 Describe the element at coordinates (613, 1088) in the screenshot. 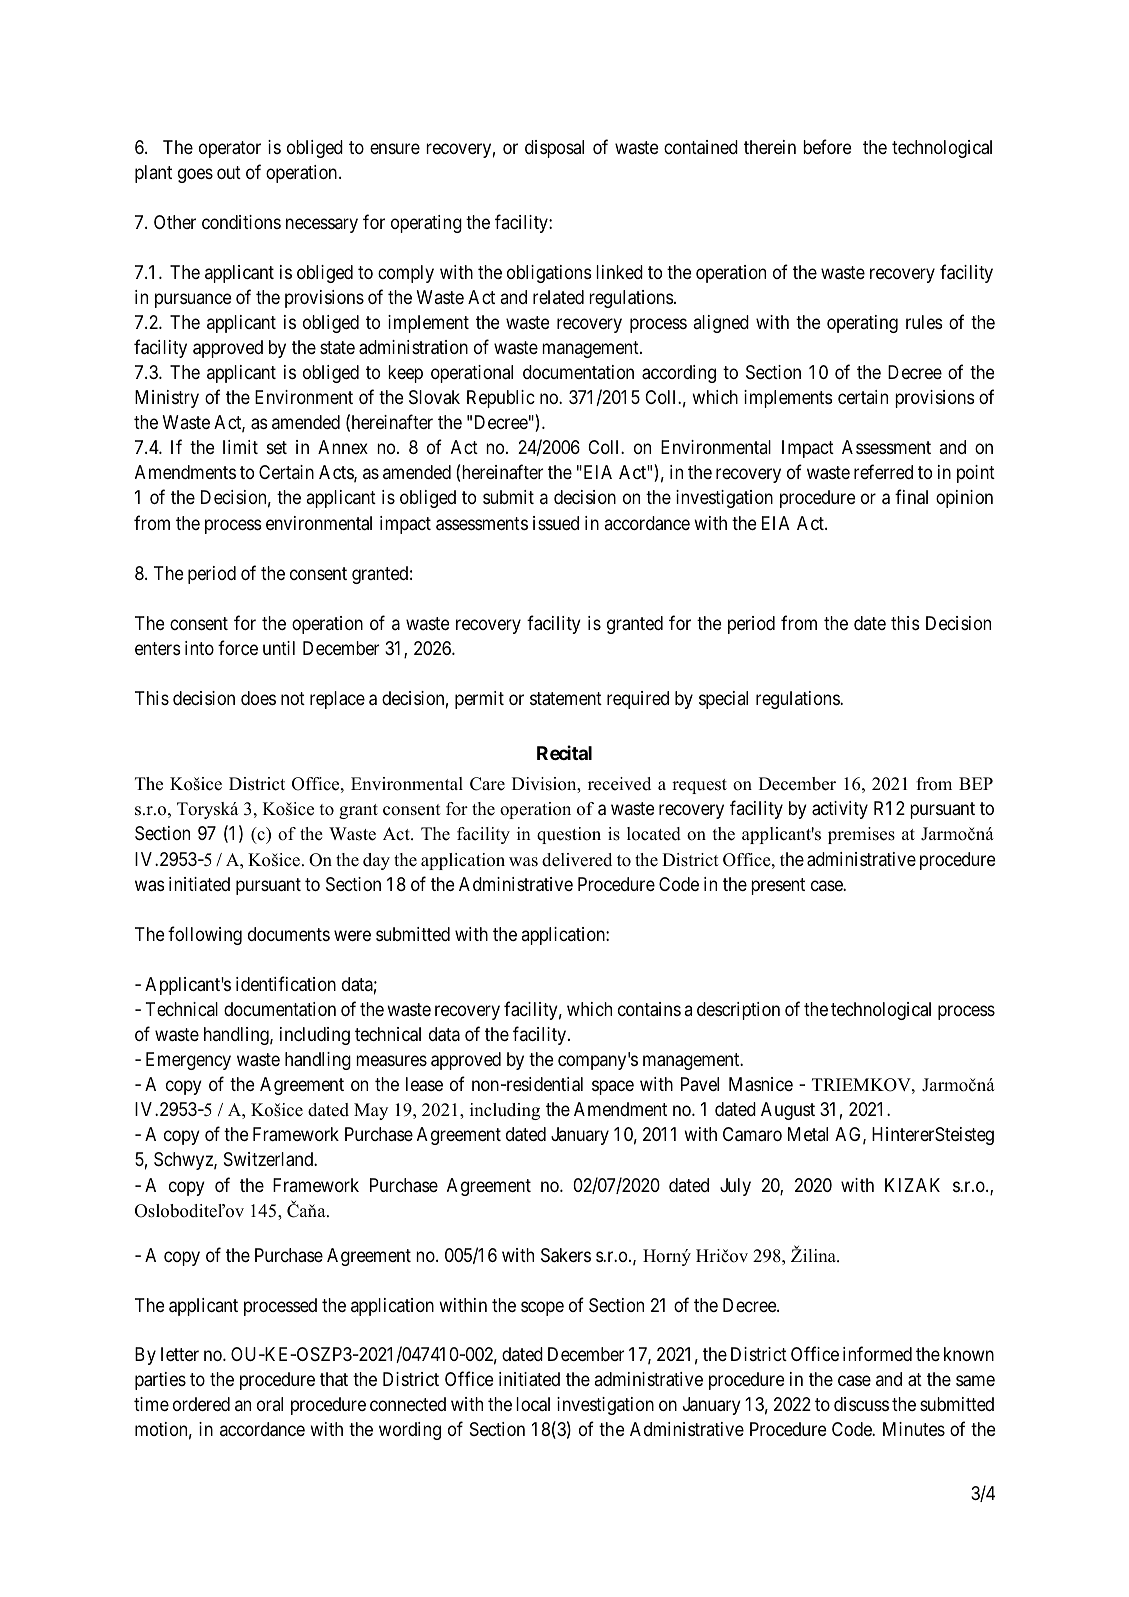

I see `space` at that location.
